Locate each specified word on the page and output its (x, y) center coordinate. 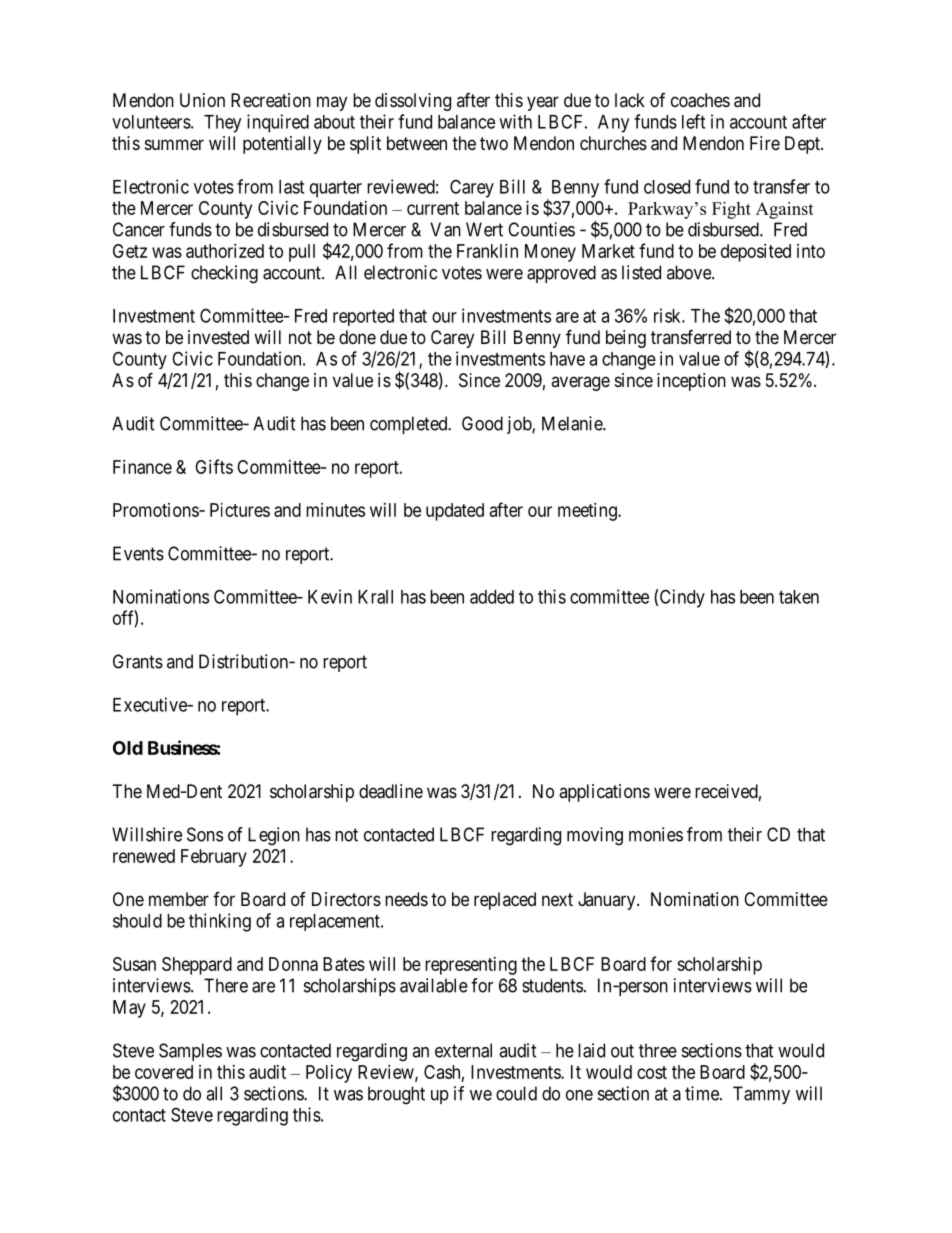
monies (656, 834)
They (222, 124)
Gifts (214, 466)
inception (691, 382)
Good (482, 423)
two (494, 143)
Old (128, 748)
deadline (391, 791)
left (693, 121)
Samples (190, 1052)
